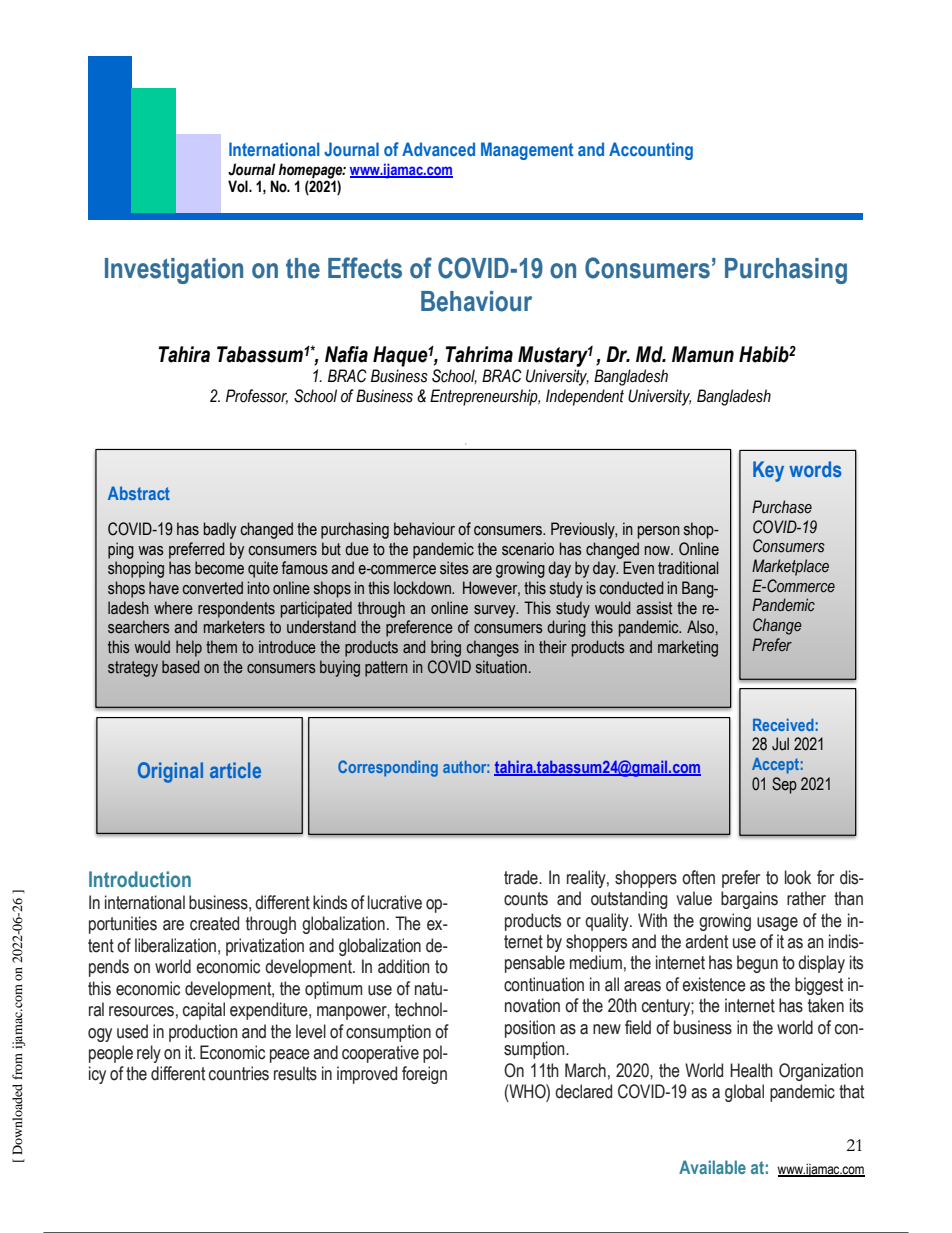 The width and height of the document is (952, 1233). What do you see at coordinates (522, 877) in the document?
I see `trade` at bounding box center [522, 877].
